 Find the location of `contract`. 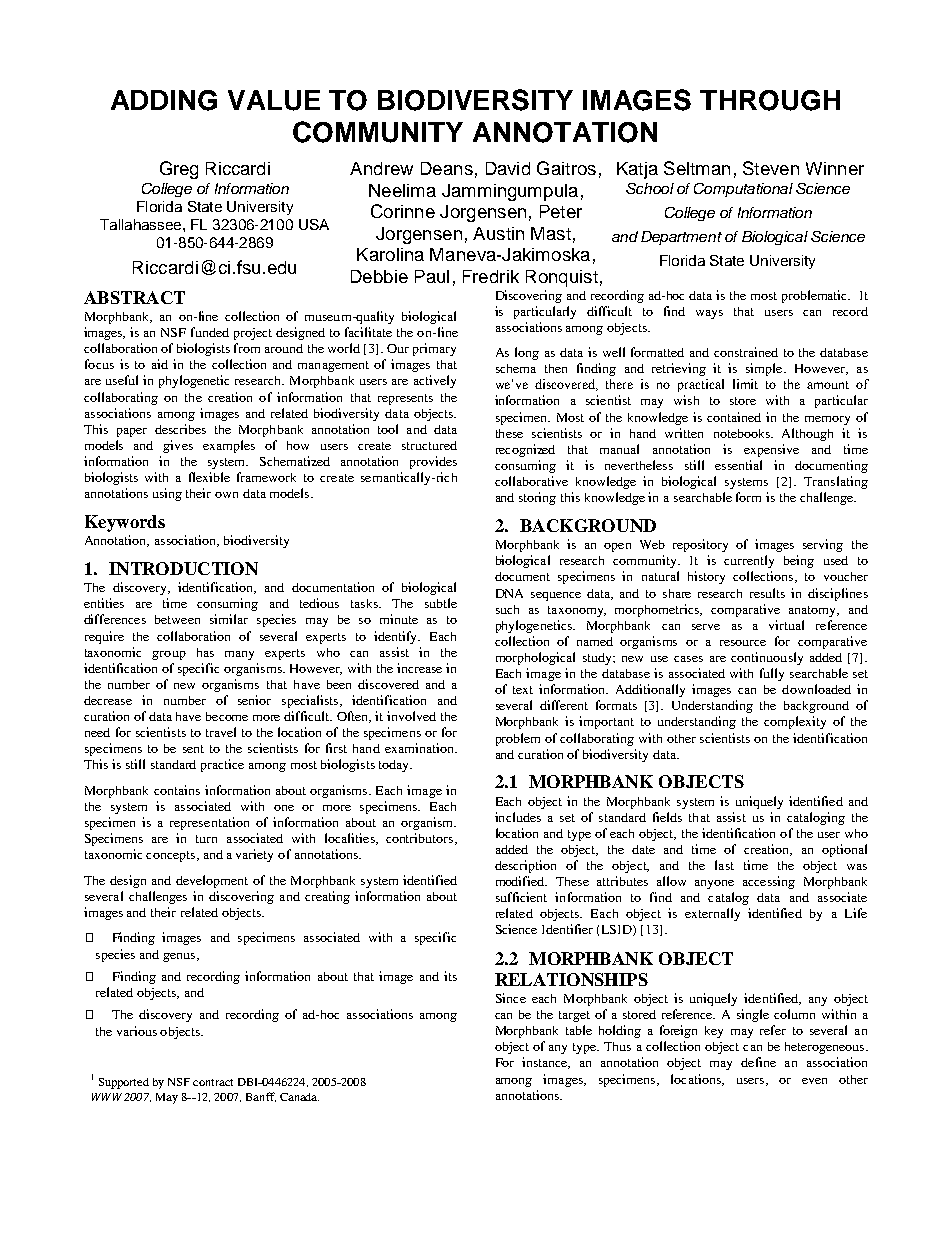

contract is located at coordinates (213, 1082).
